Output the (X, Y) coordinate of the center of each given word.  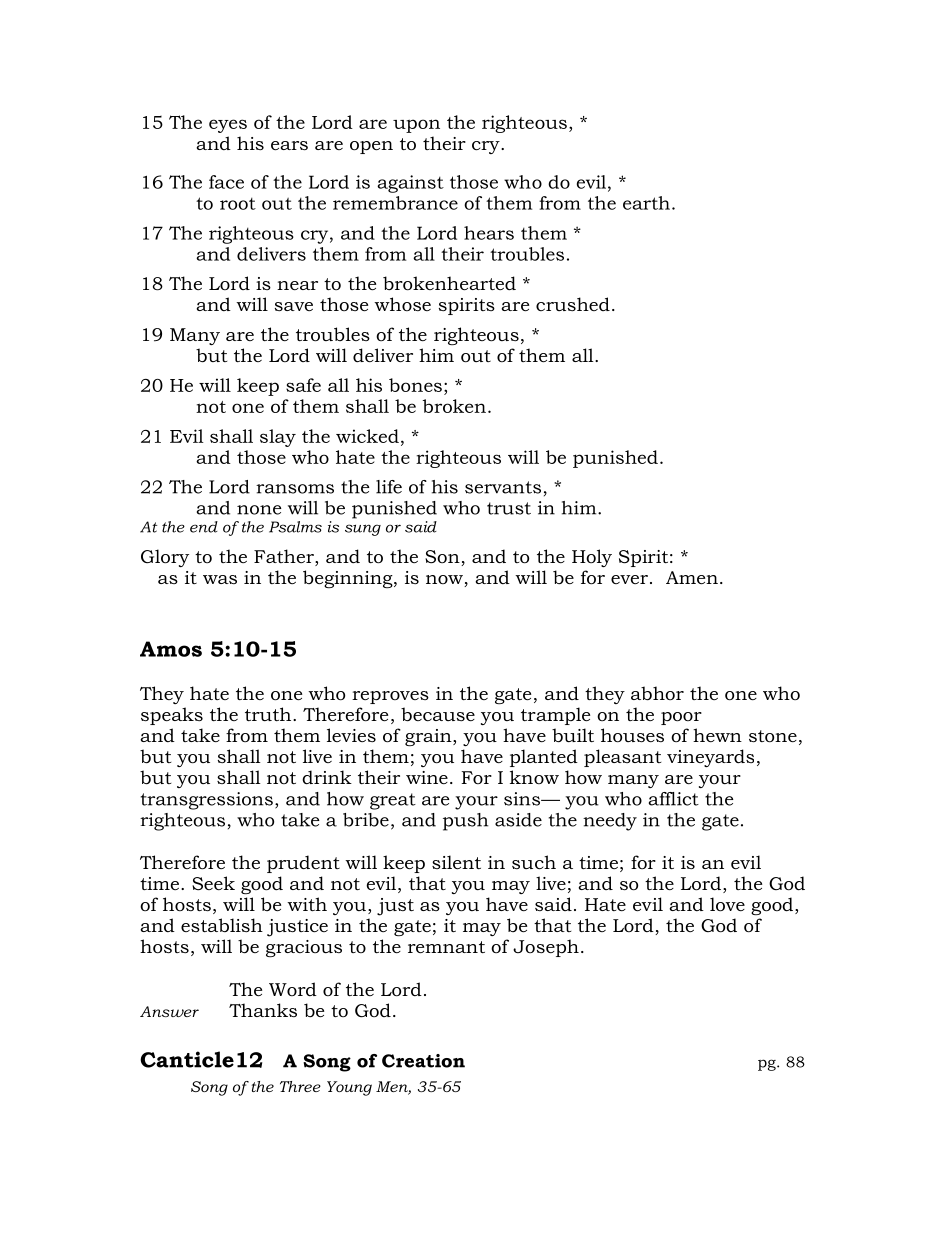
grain (429, 737)
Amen (692, 577)
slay (278, 438)
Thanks (263, 1010)
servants (503, 487)
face (226, 182)
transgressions (207, 801)
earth (646, 203)
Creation (423, 1061)
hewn (717, 735)
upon (416, 126)
